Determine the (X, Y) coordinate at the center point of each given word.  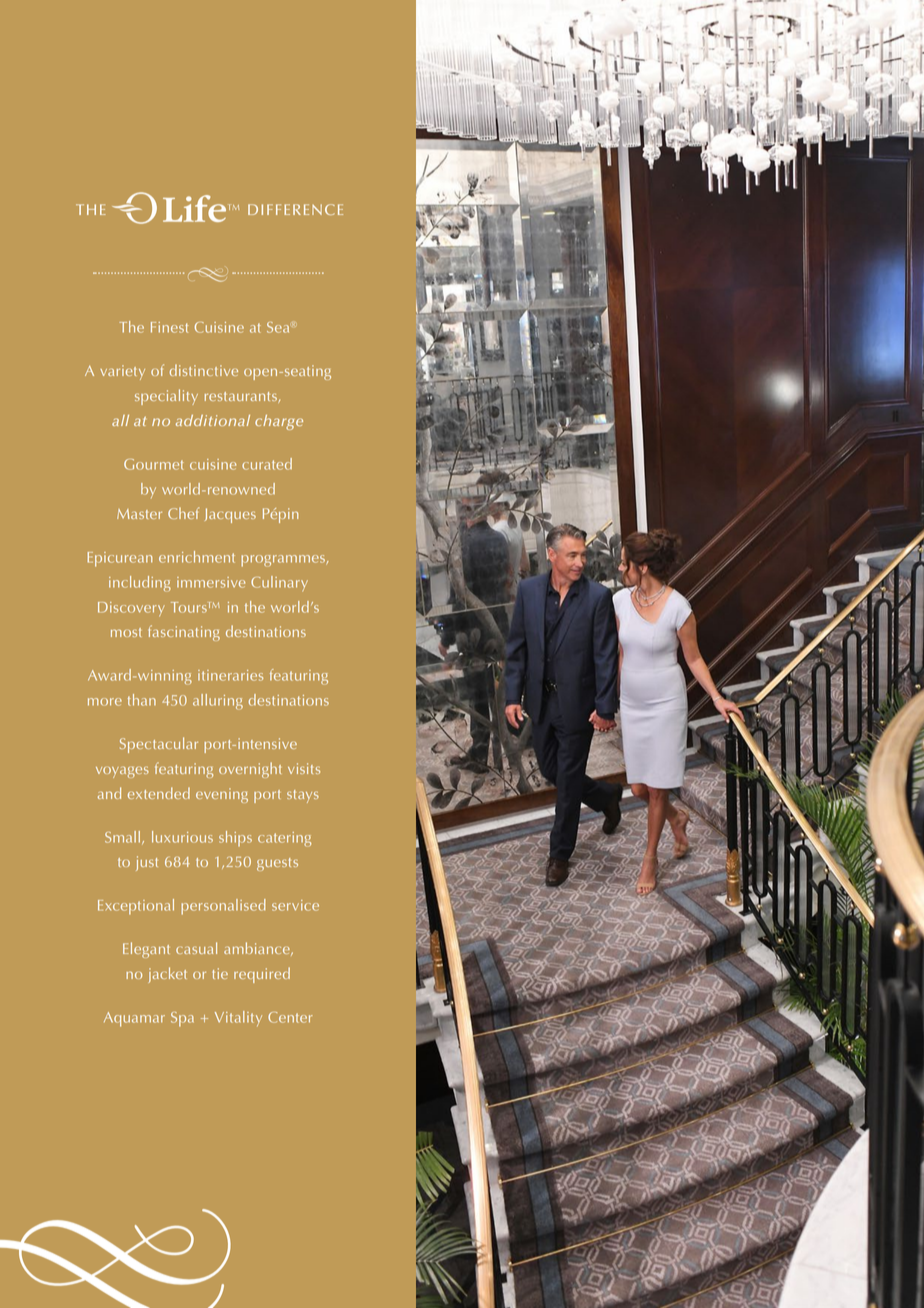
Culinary (279, 584)
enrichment (197, 557)
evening (222, 795)
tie (220, 973)
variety (122, 372)
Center (290, 1017)
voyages (122, 772)
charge (279, 422)
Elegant (146, 950)
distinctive (204, 370)
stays (303, 796)
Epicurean (120, 559)
